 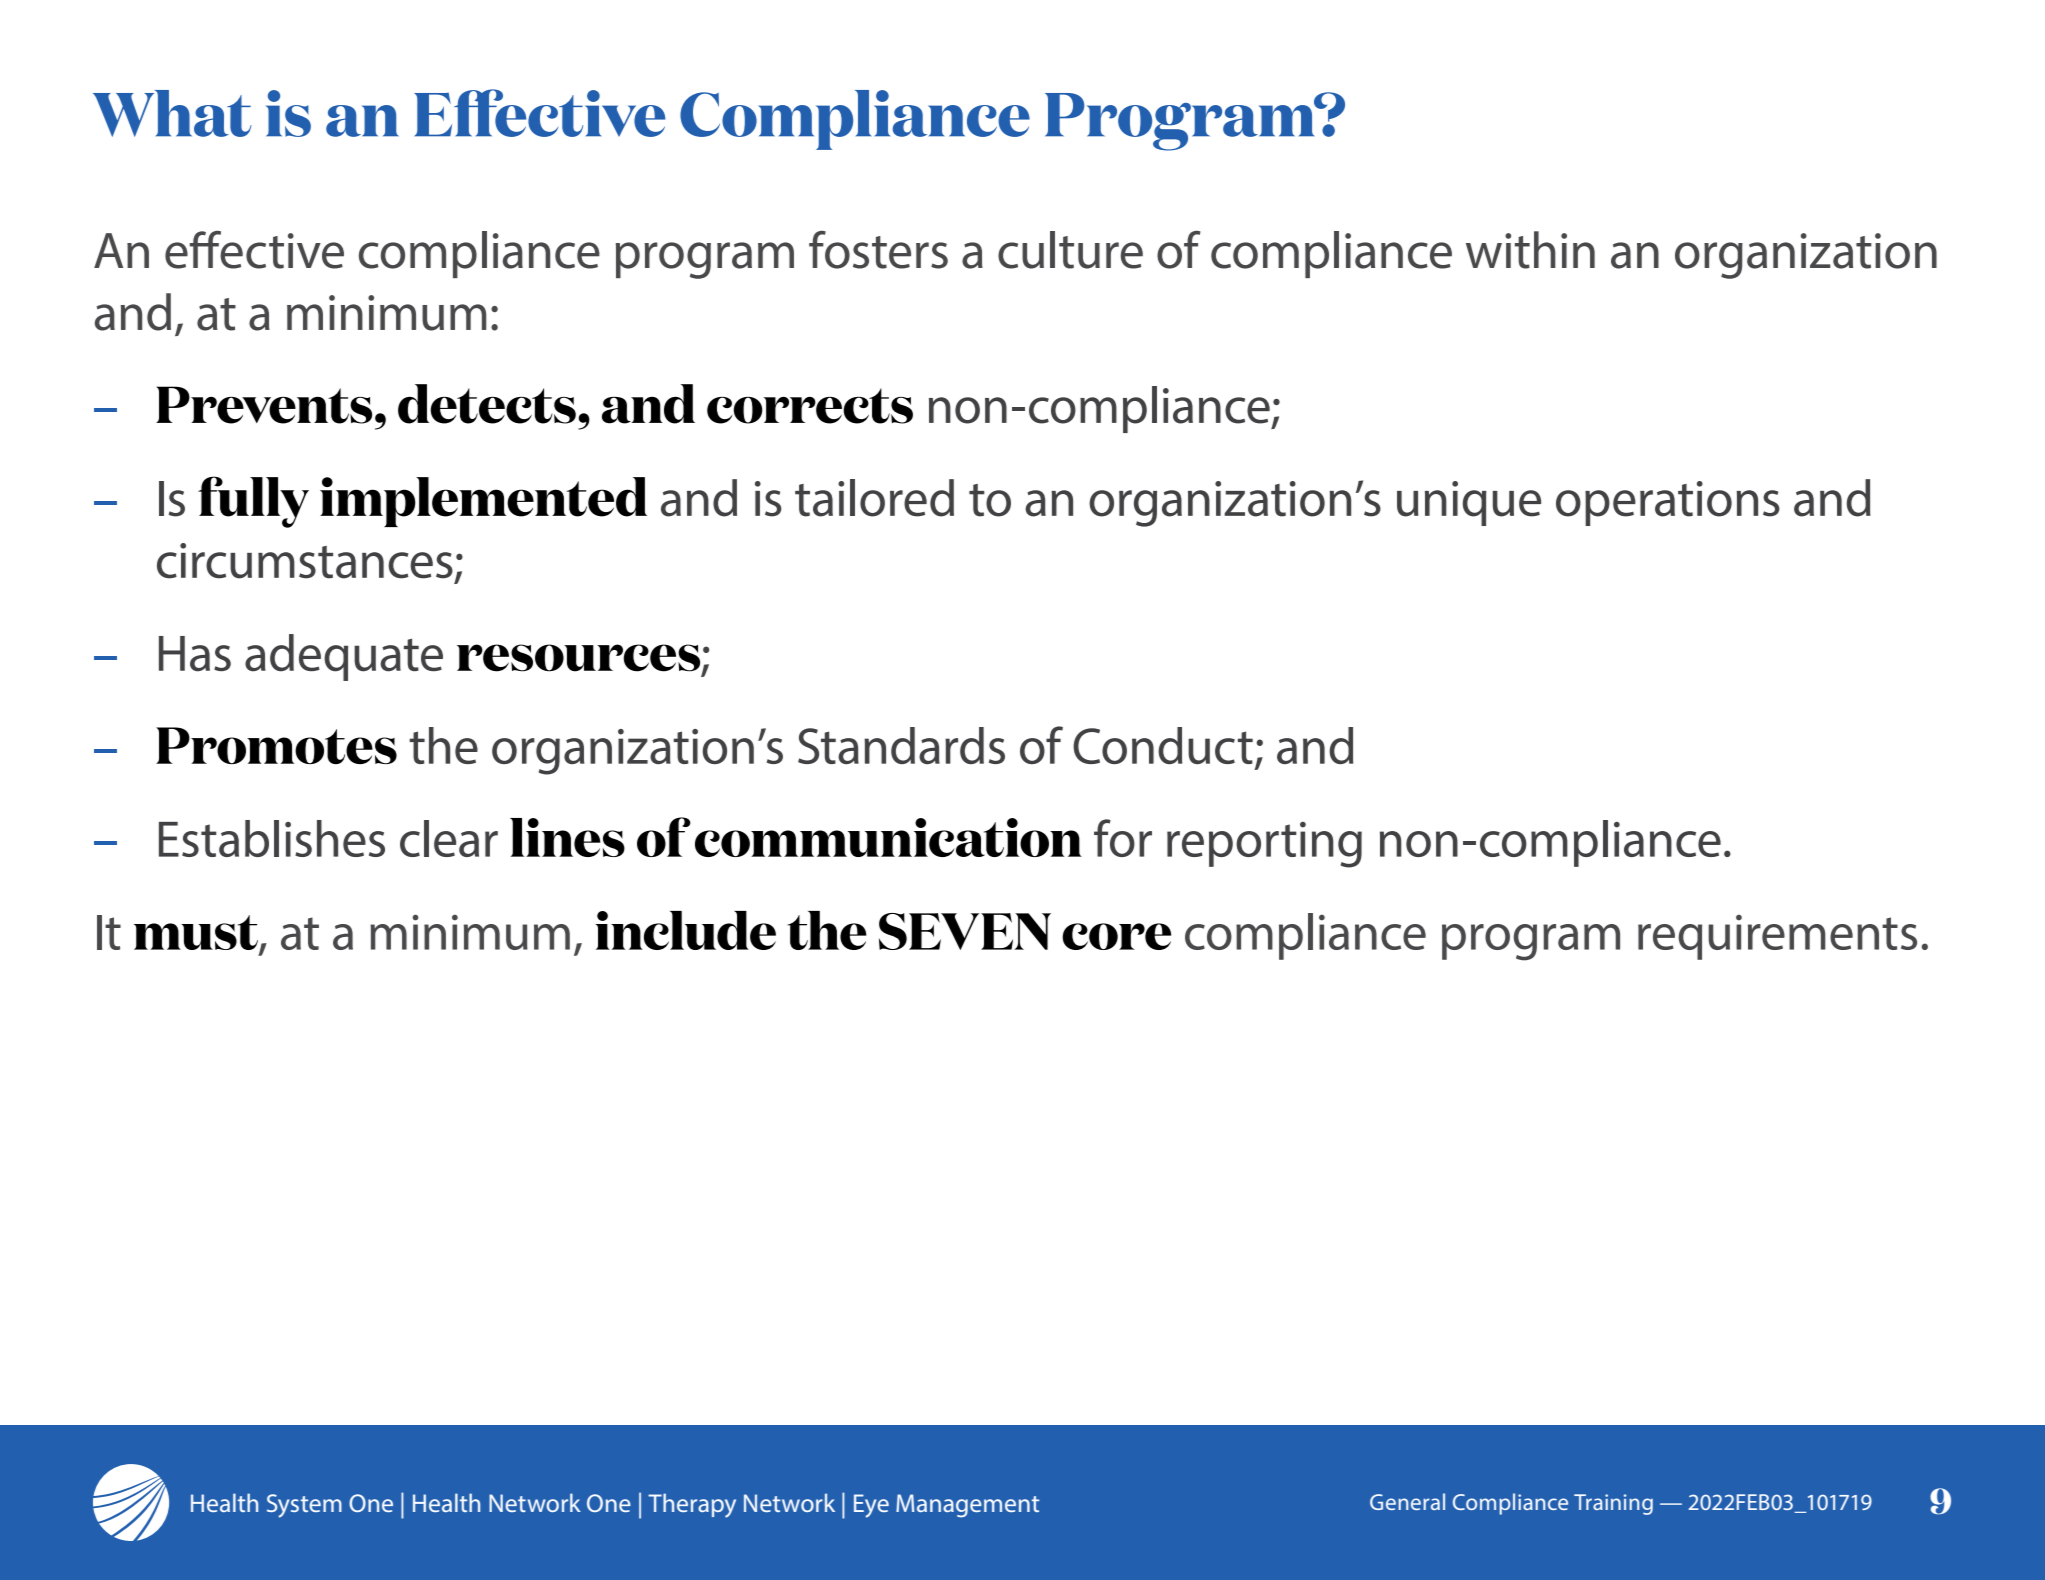 What do you see at coordinates (1070, 250) in the image?
I see `culture` at bounding box center [1070, 250].
